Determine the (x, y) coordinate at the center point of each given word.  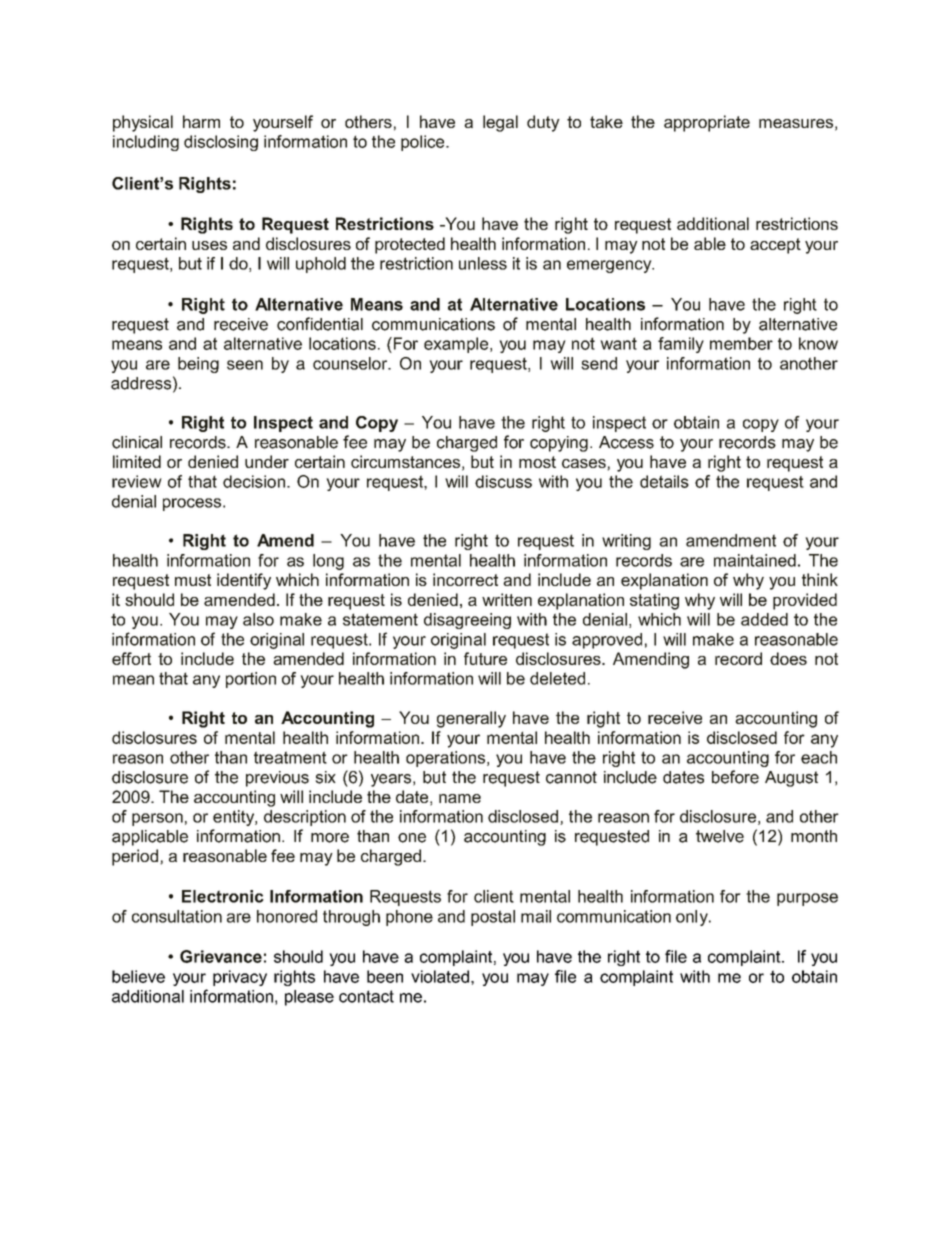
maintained (755, 560)
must (193, 580)
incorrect (465, 579)
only (693, 918)
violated (440, 976)
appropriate (707, 123)
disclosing (221, 143)
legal (500, 123)
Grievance (221, 956)
